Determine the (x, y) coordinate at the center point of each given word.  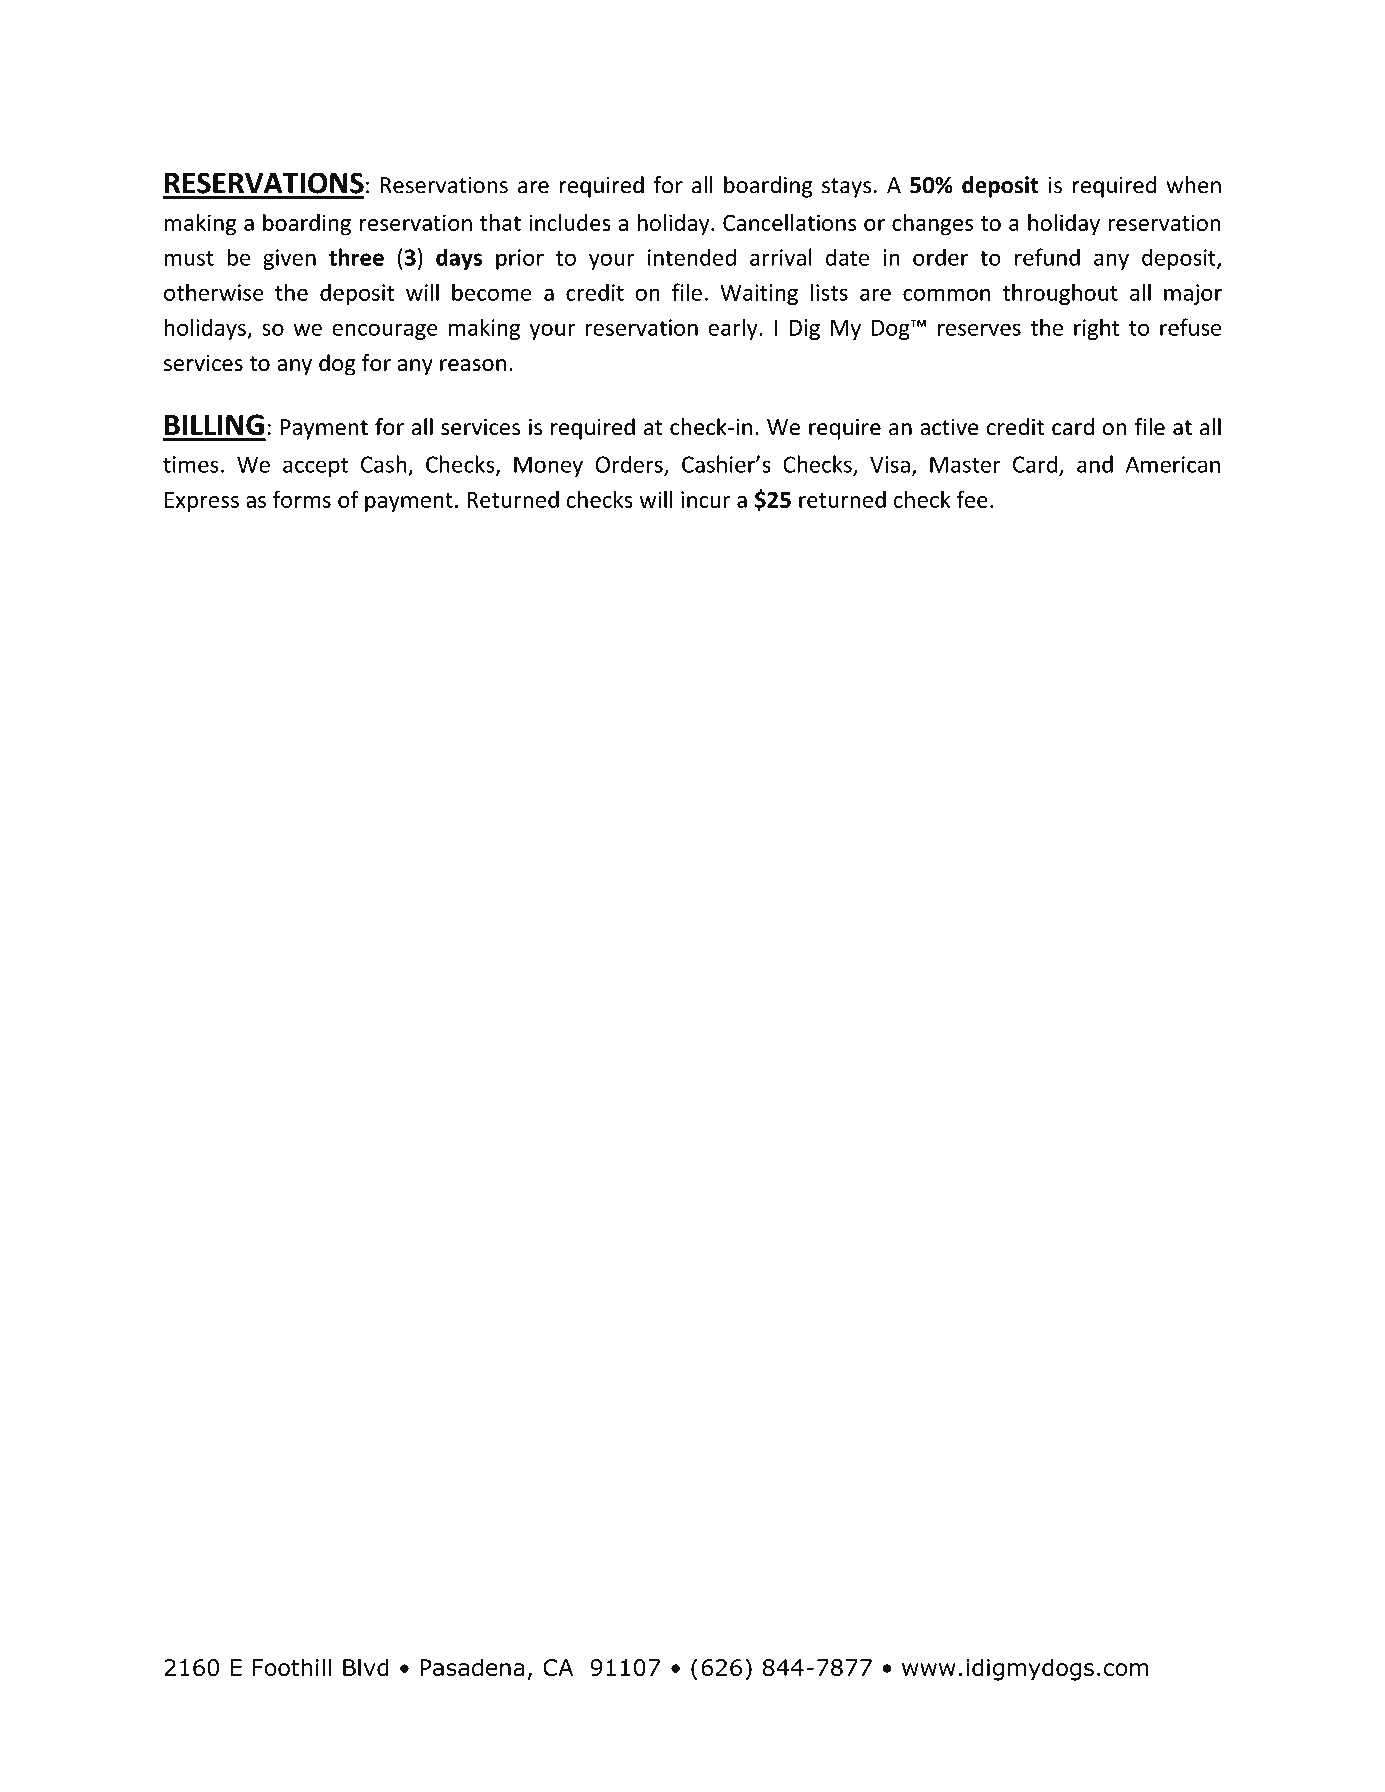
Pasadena (472, 1667)
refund (1047, 257)
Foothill (291, 1667)
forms (302, 499)
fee (972, 499)
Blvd (366, 1667)
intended (692, 257)
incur (706, 499)
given (289, 259)
